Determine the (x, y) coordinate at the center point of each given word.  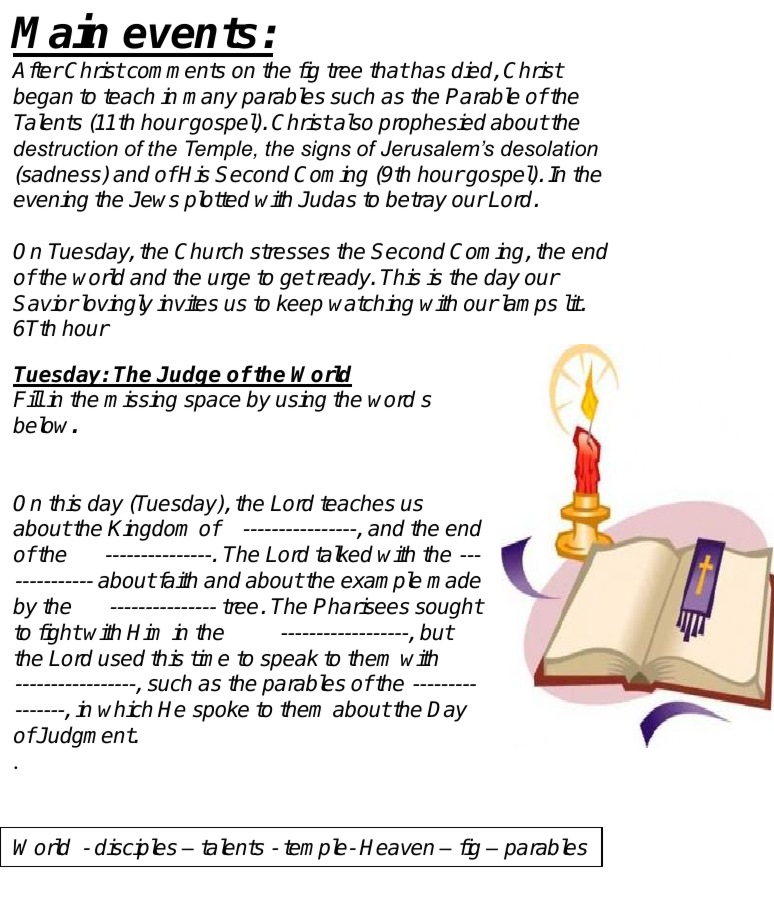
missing (140, 401)
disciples (136, 849)
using (301, 401)
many (210, 100)
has (427, 70)
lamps (528, 305)
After (37, 70)
